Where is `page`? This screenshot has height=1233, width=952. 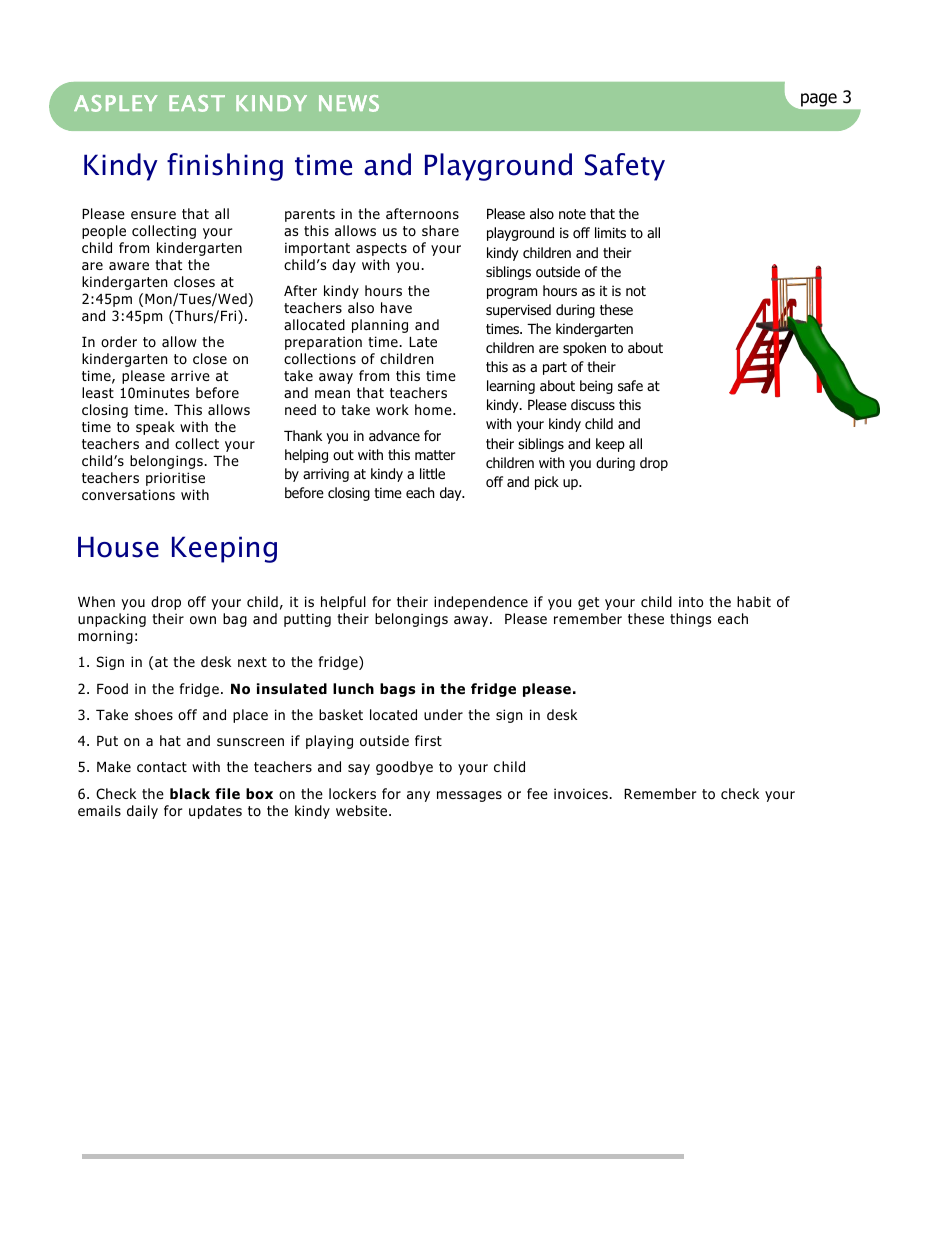 page is located at coordinates (819, 100).
